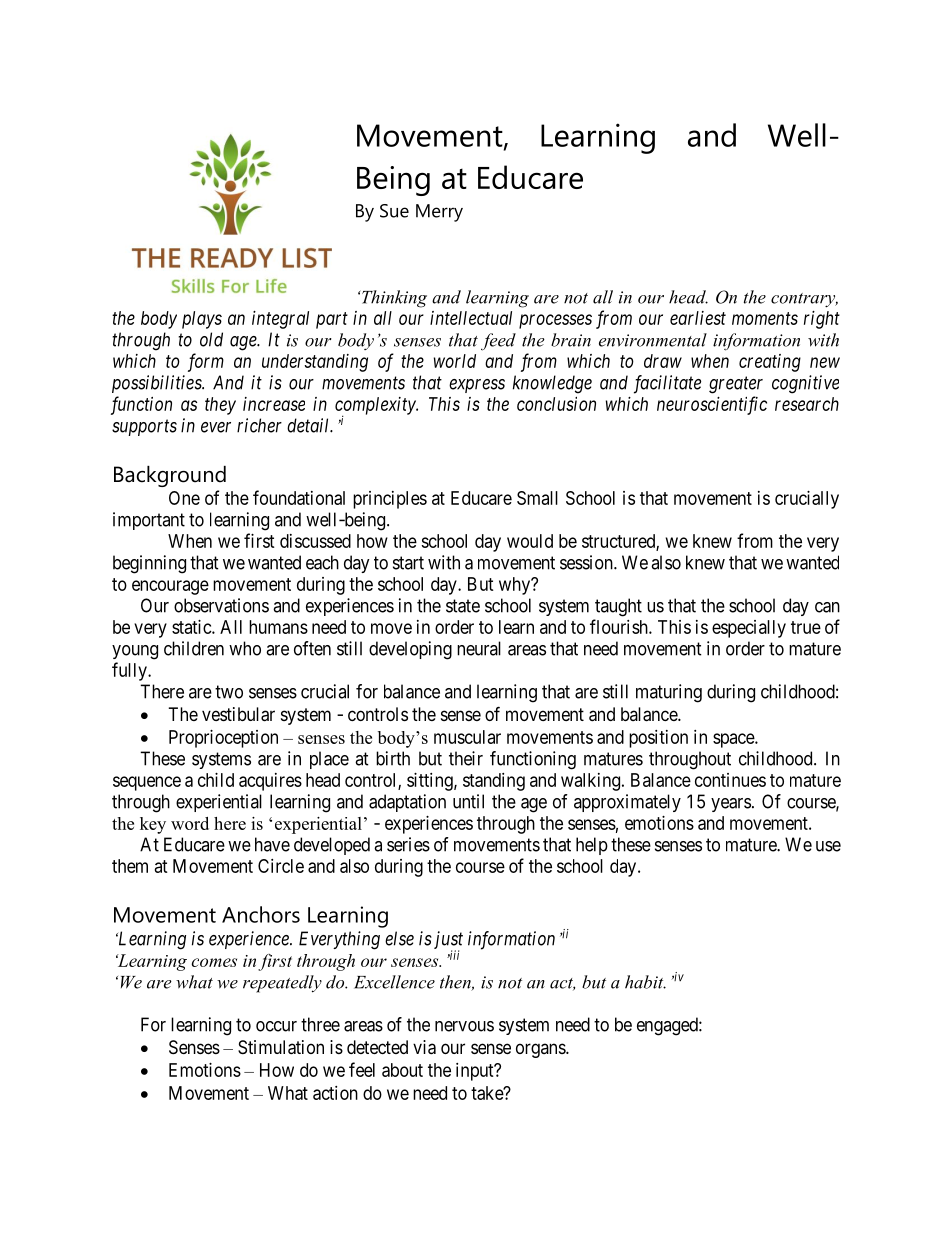 The width and height of the page is (952, 1233). I want to click on Stimulation, so click(281, 1047).
